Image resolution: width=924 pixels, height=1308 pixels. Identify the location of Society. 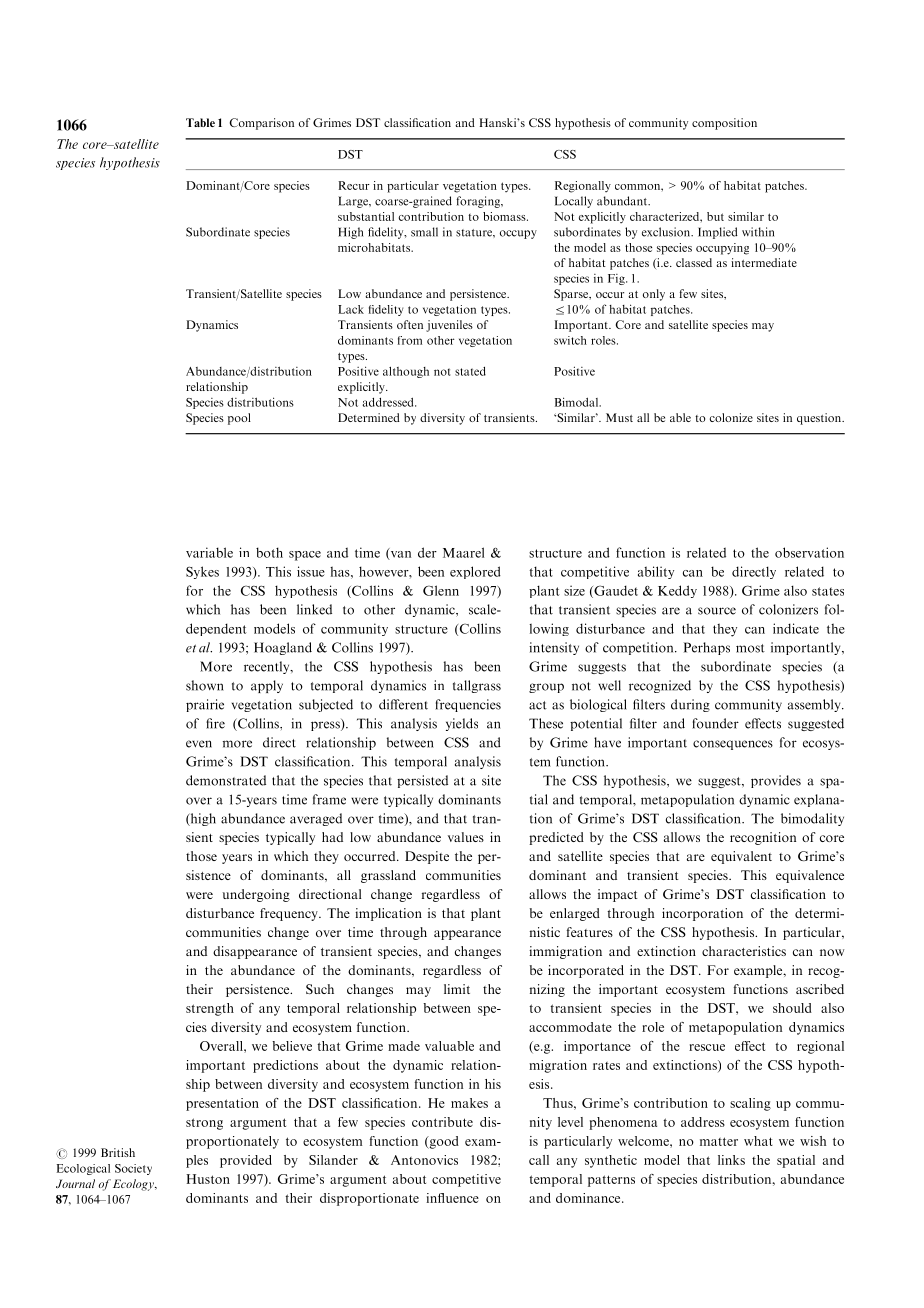
(133, 1169).
